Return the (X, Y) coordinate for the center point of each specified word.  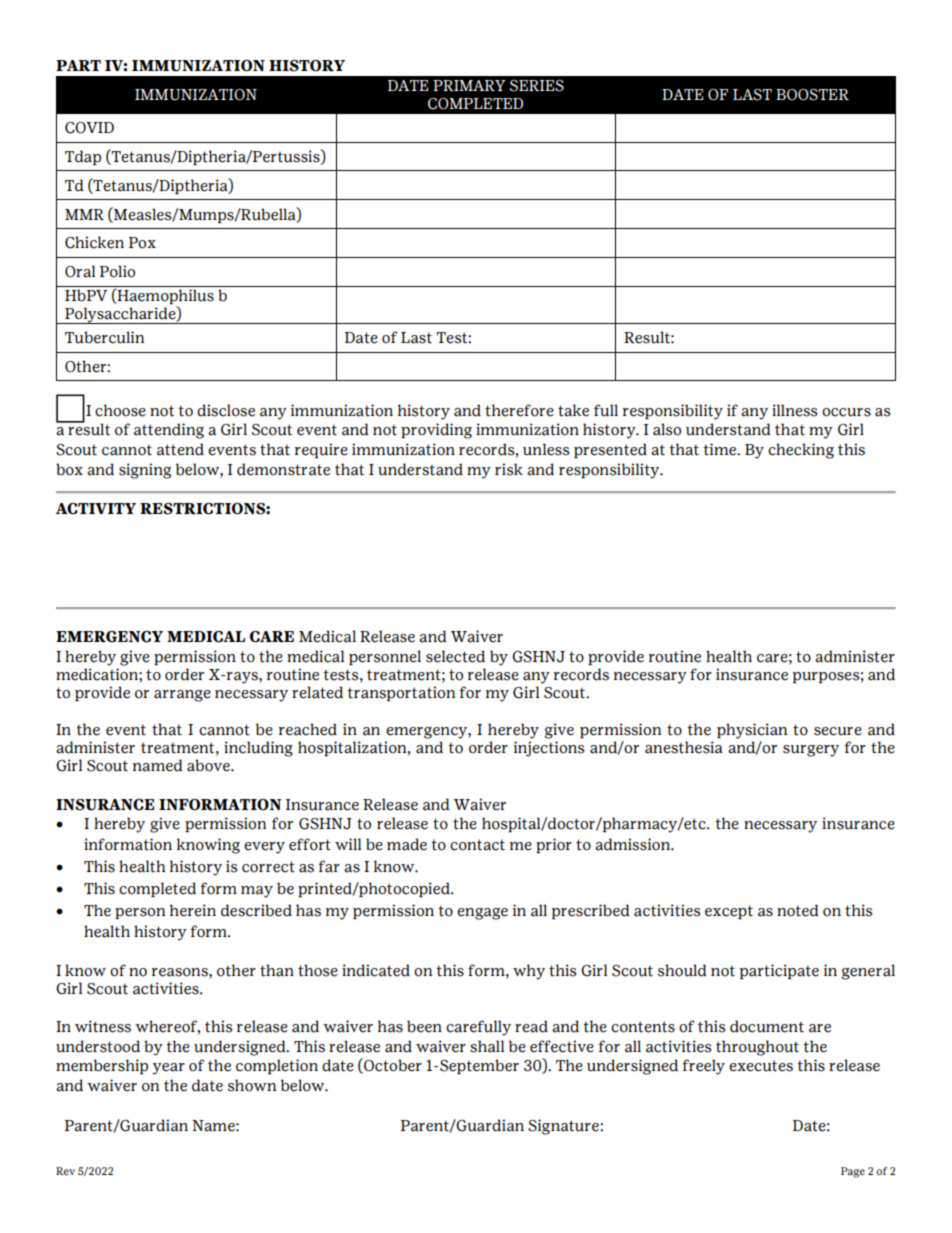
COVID (89, 128)
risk (509, 469)
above (209, 765)
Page (853, 1172)
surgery (811, 751)
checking (801, 451)
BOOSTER (812, 95)
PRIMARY (469, 86)
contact (477, 845)
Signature (564, 1127)
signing (145, 471)
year (169, 1069)
